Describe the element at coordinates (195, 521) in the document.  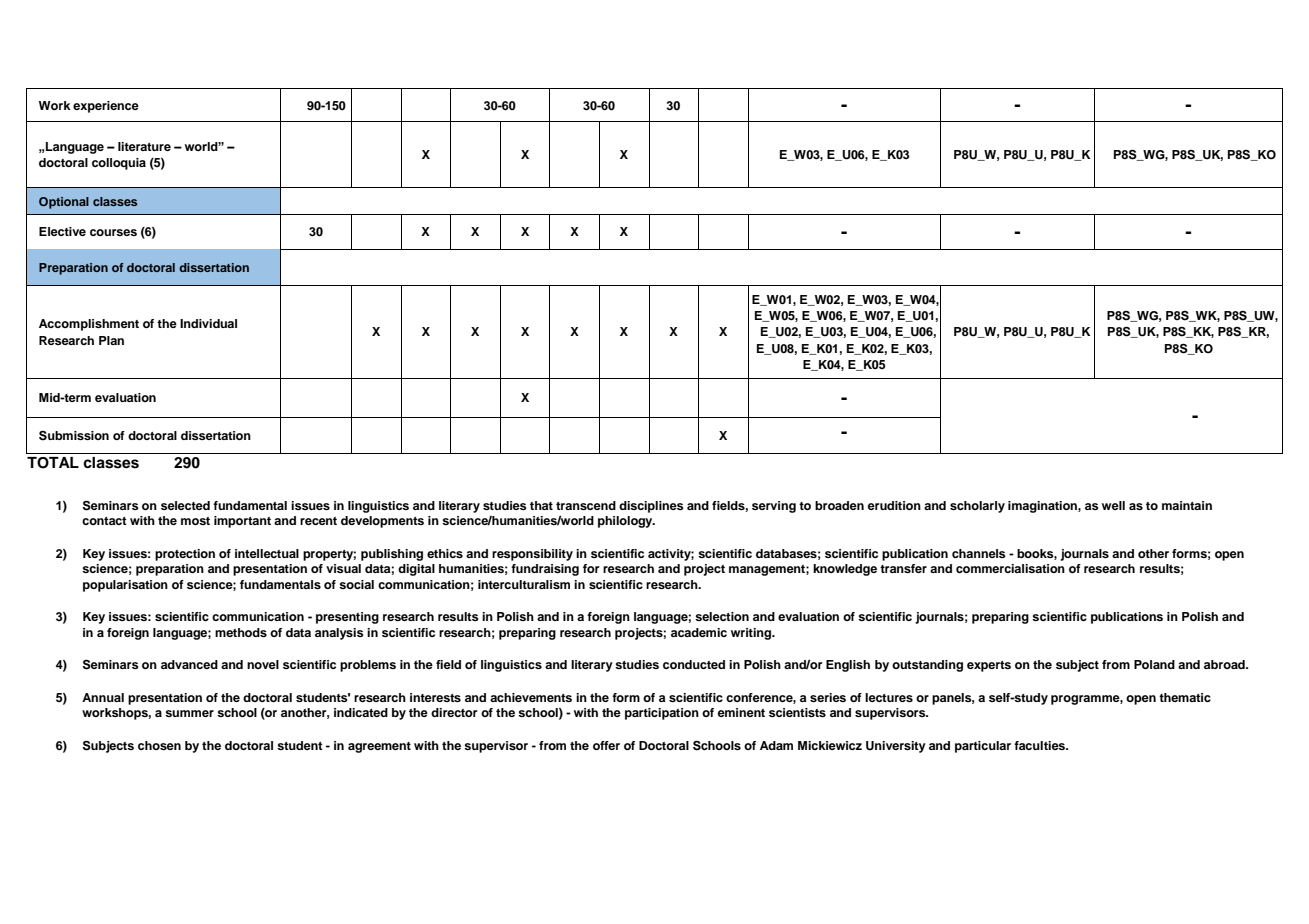
I see `most` at that location.
